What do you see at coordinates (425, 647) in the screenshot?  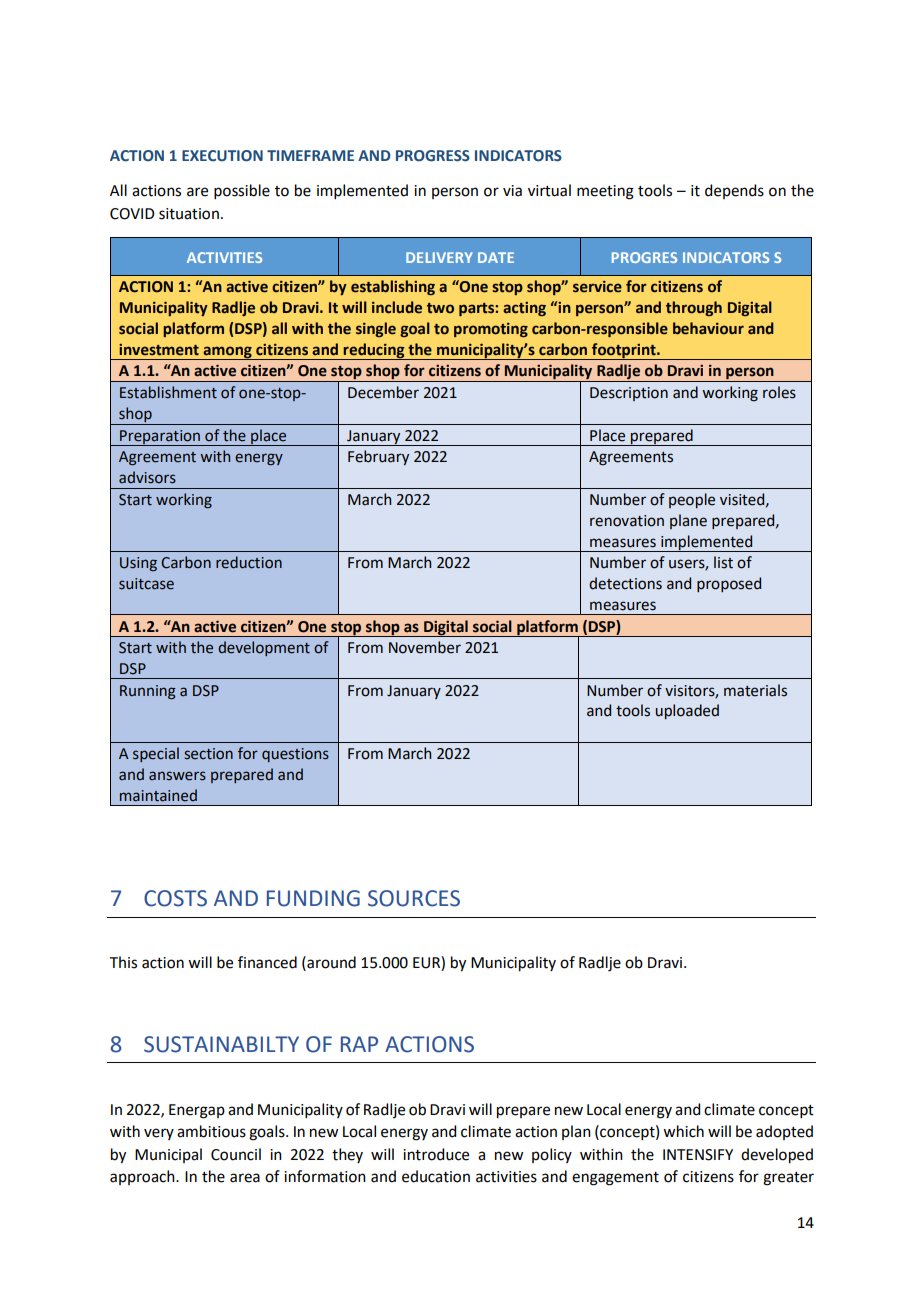 I see `November` at bounding box center [425, 647].
